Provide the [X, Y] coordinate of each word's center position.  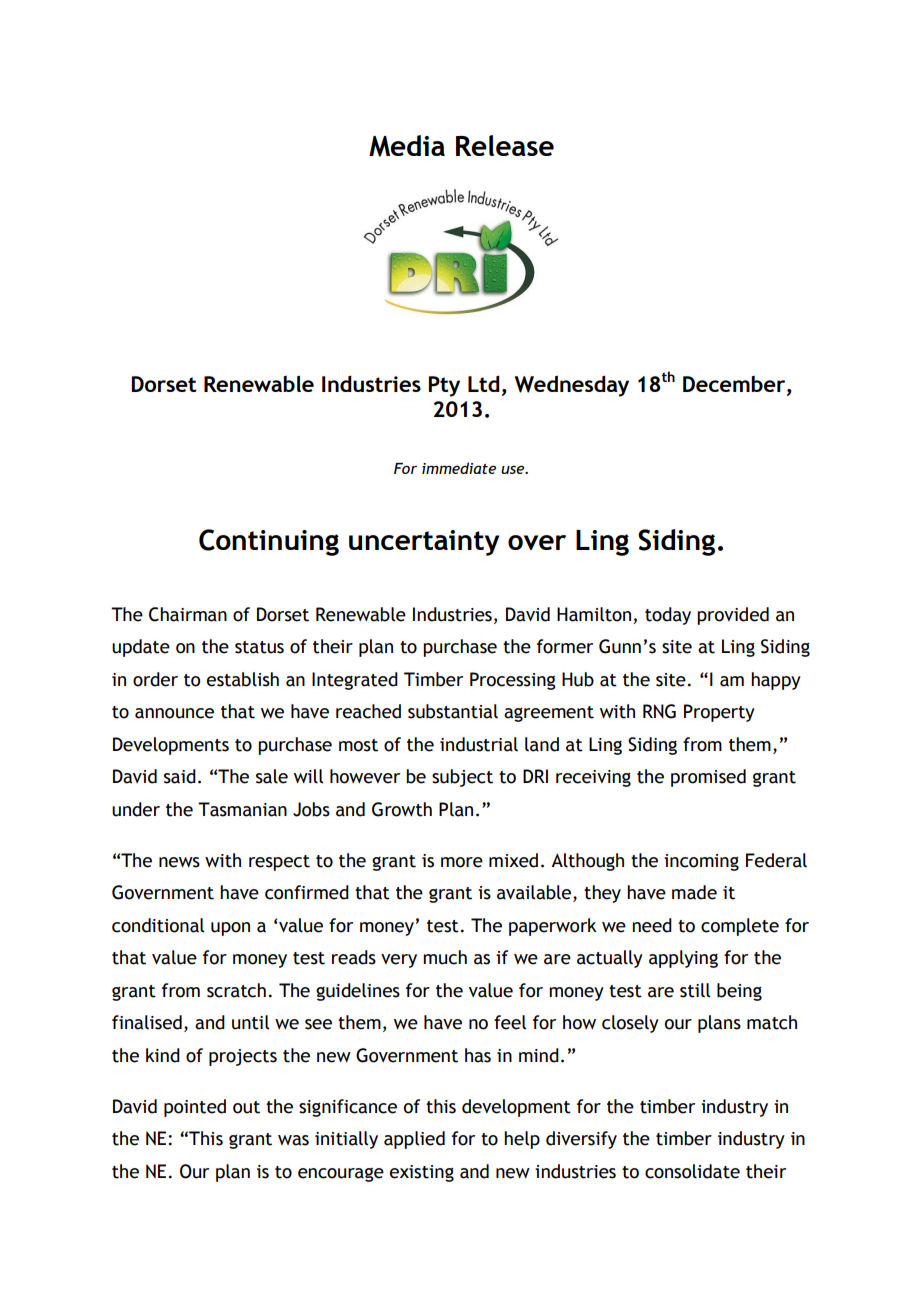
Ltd [484, 383]
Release [505, 145]
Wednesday [572, 386]
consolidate [692, 1171]
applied [414, 1140]
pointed [195, 1108]
